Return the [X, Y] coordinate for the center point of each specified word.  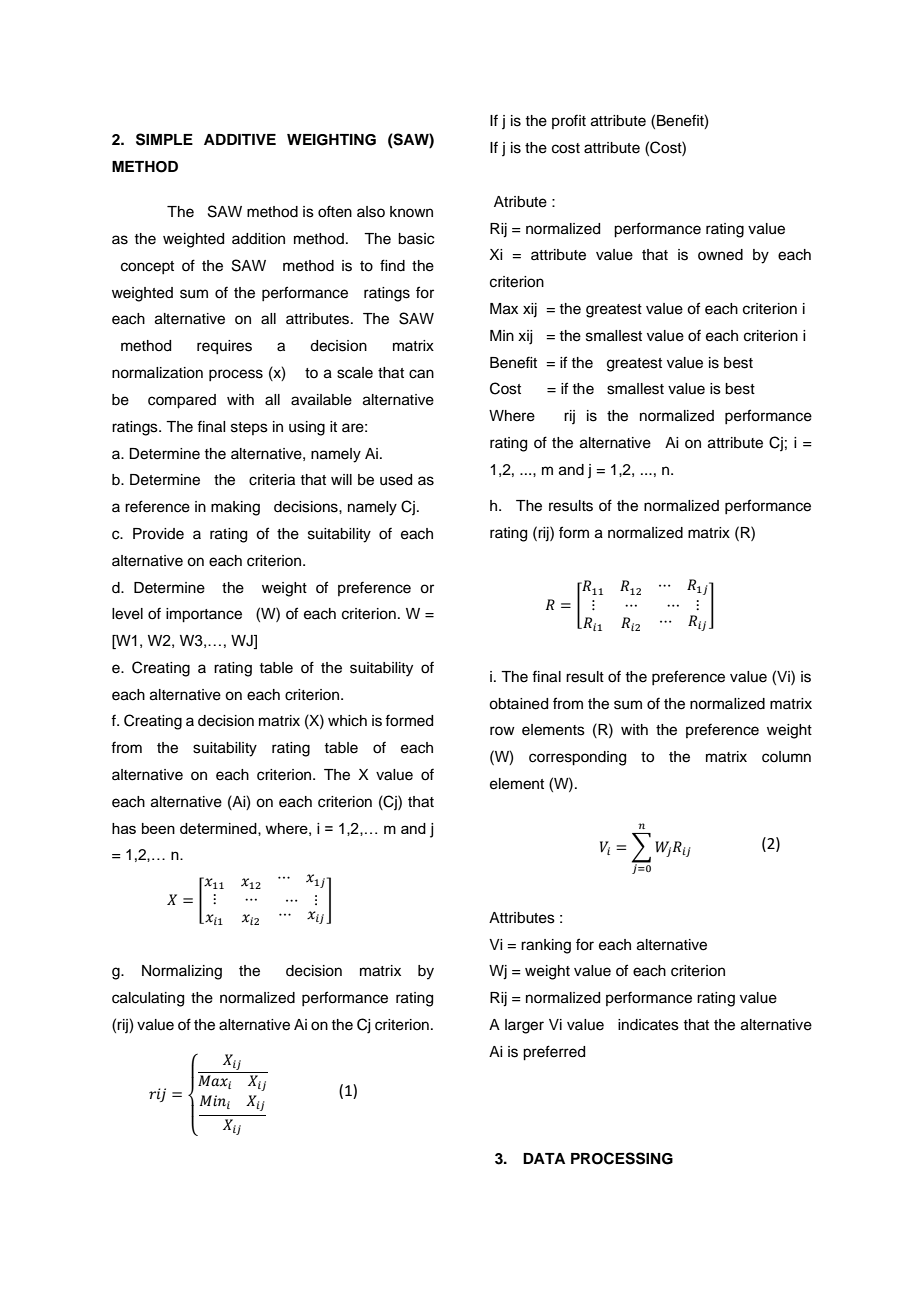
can [421, 374]
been [158, 828]
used [396, 480]
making [235, 508]
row [502, 730]
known [411, 211]
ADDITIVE [240, 139]
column [786, 757]
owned [720, 255]
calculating [148, 999]
